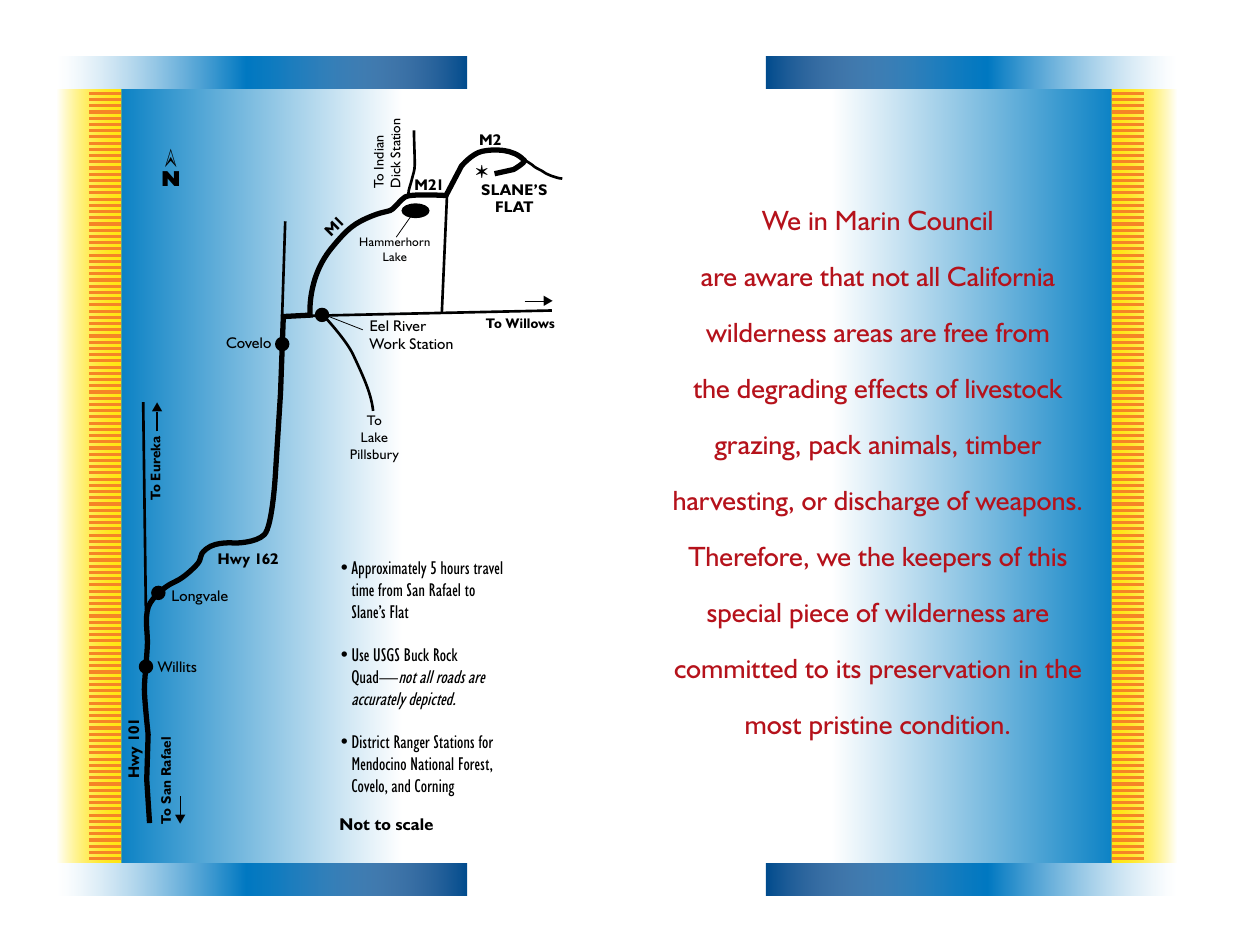 The width and height of the screenshot is (1233, 952). Describe the element at coordinates (434, 788) in the screenshot. I see `Corning` at that location.
